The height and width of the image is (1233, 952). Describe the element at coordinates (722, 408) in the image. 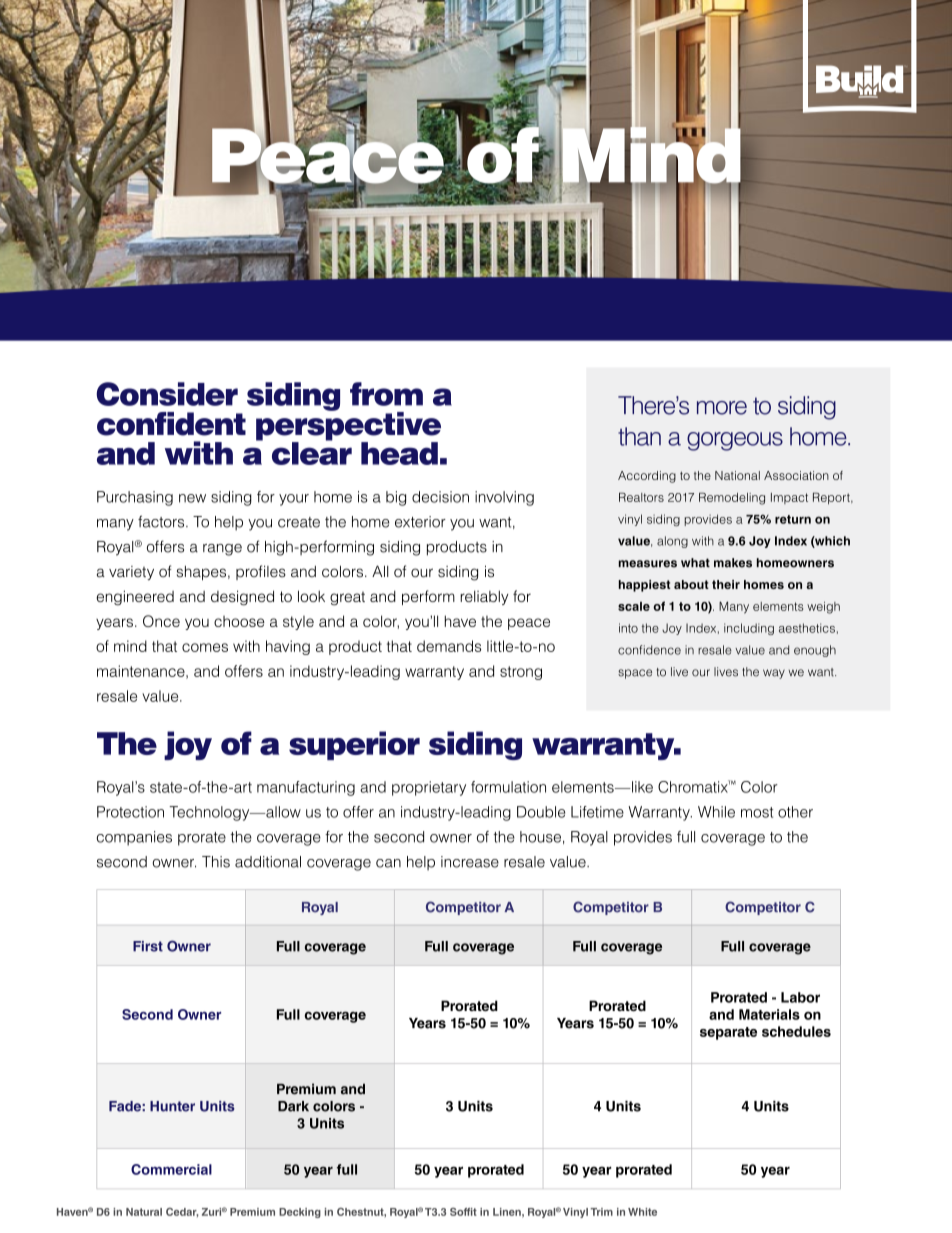

I see `more` at that location.
